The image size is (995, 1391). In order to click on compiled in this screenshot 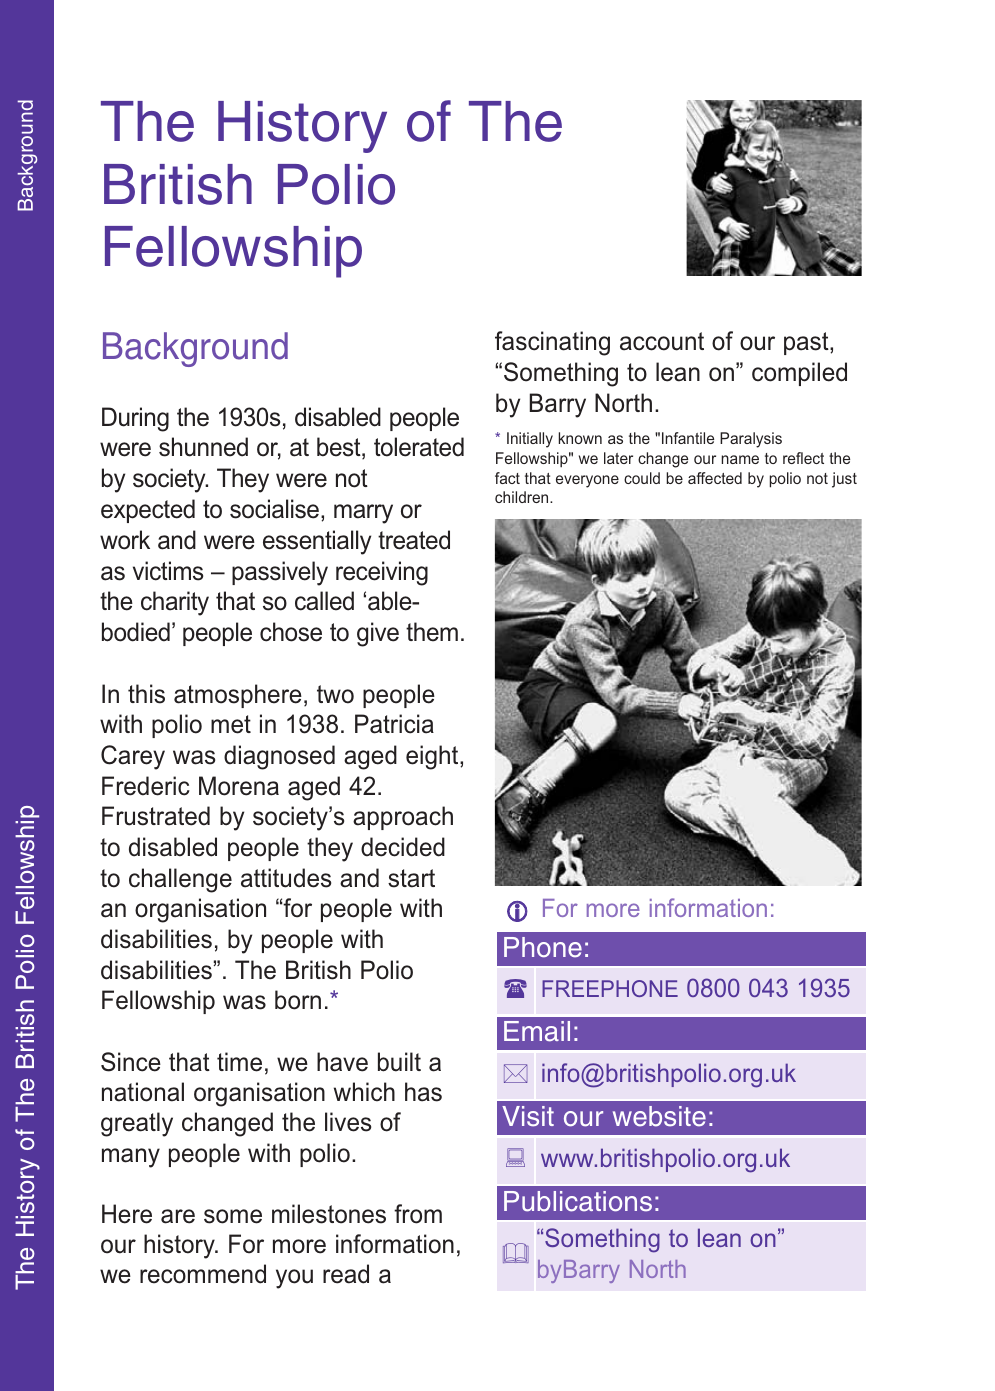, I will do `click(799, 374)`.
